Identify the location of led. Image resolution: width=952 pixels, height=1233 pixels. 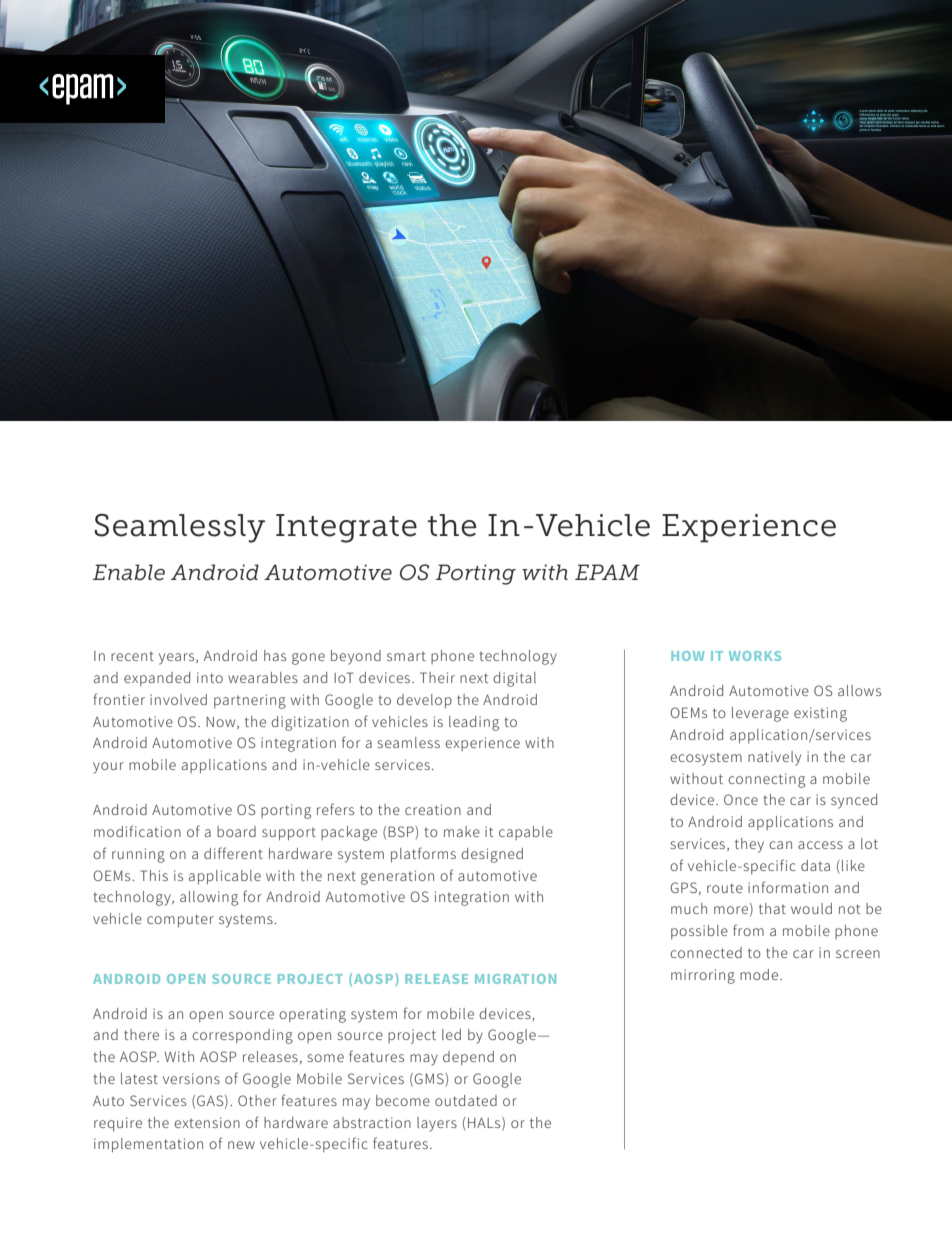
(451, 1034).
